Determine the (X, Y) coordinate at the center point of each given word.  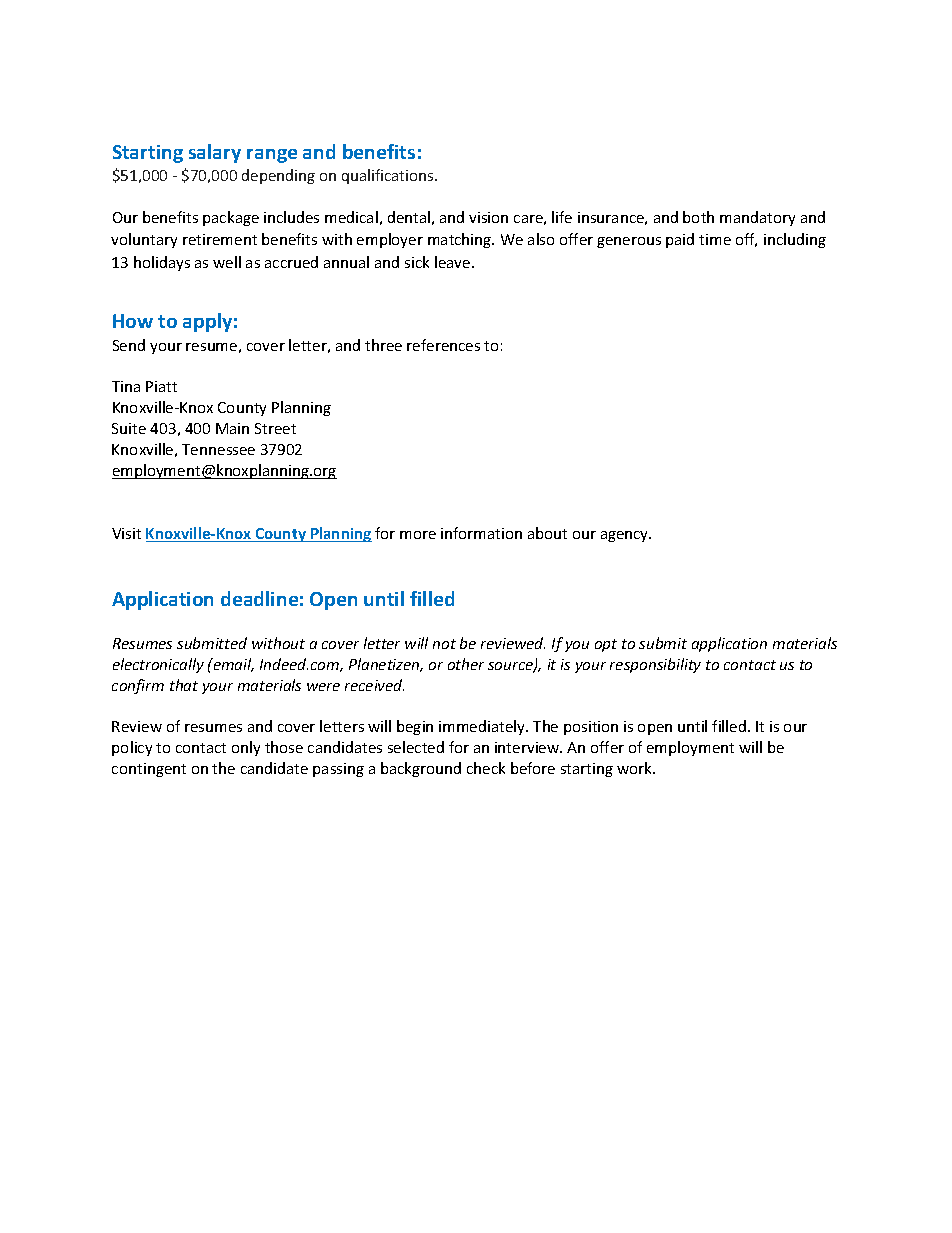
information (481, 533)
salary (215, 153)
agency (626, 536)
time (715, 239)
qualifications (389, 176)
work (635, 768)
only (246, 748)
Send (129, 345)
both (698, 217)
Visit (126, 533)
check (486, 768)
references (443, 345)
